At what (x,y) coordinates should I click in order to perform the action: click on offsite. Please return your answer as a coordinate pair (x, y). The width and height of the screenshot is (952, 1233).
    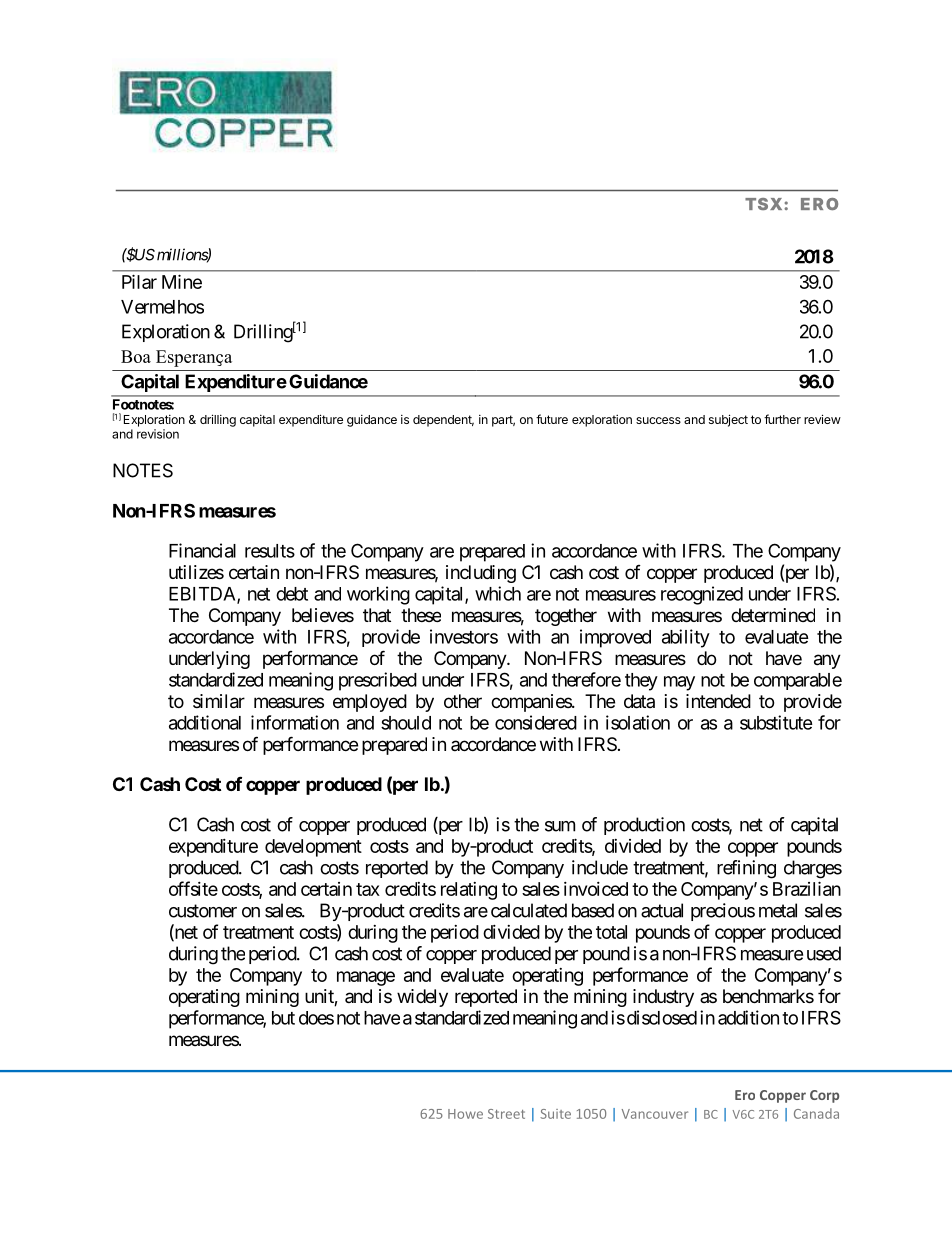
    Looking at the image, I should click on (193, 888).
